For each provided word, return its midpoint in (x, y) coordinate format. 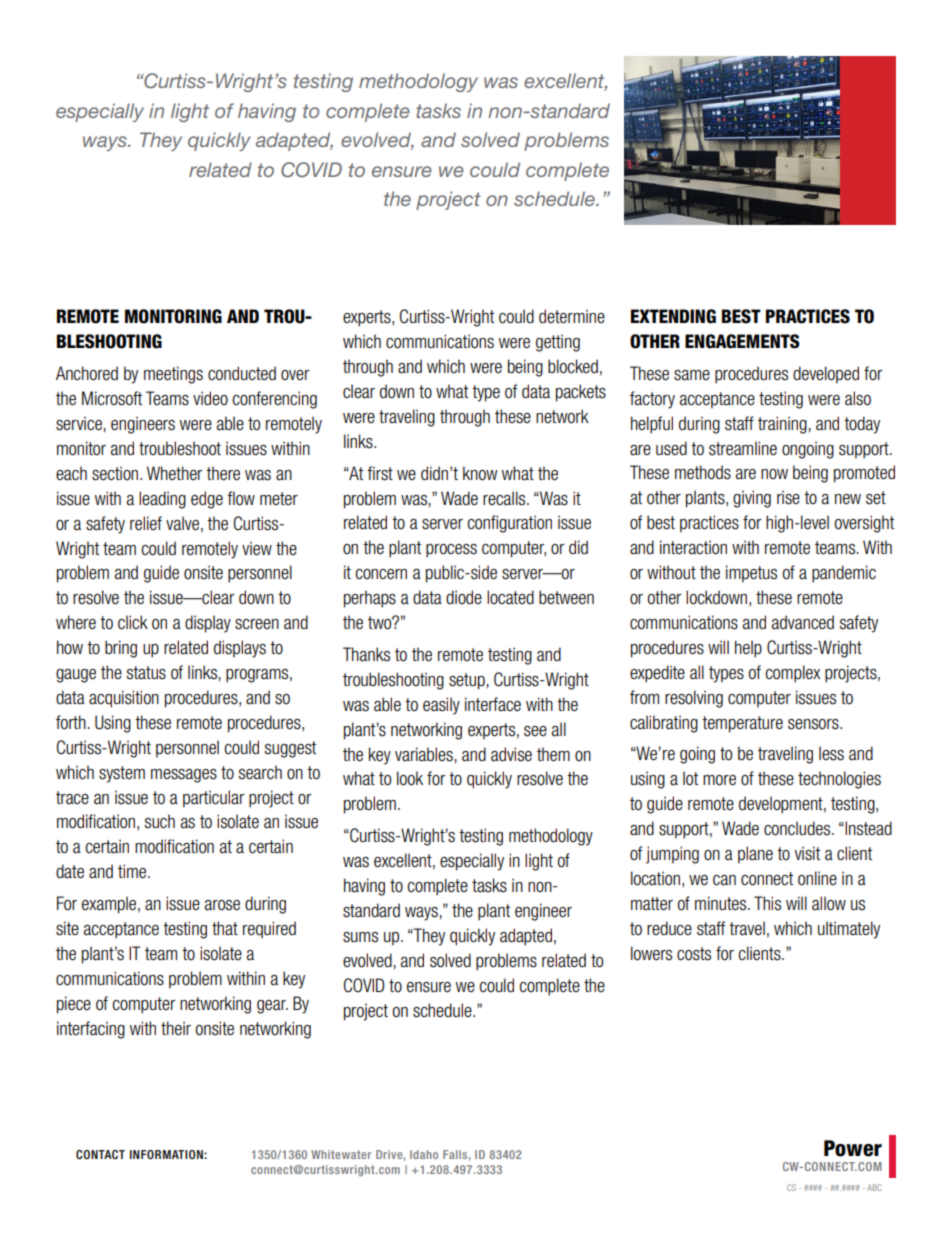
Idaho (424, 1154)
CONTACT (100, 1154)
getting (558, 343)
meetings (173, 375)
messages (184, 776)
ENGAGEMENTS (742, 341)
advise (511, 754)
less (831, 753)
